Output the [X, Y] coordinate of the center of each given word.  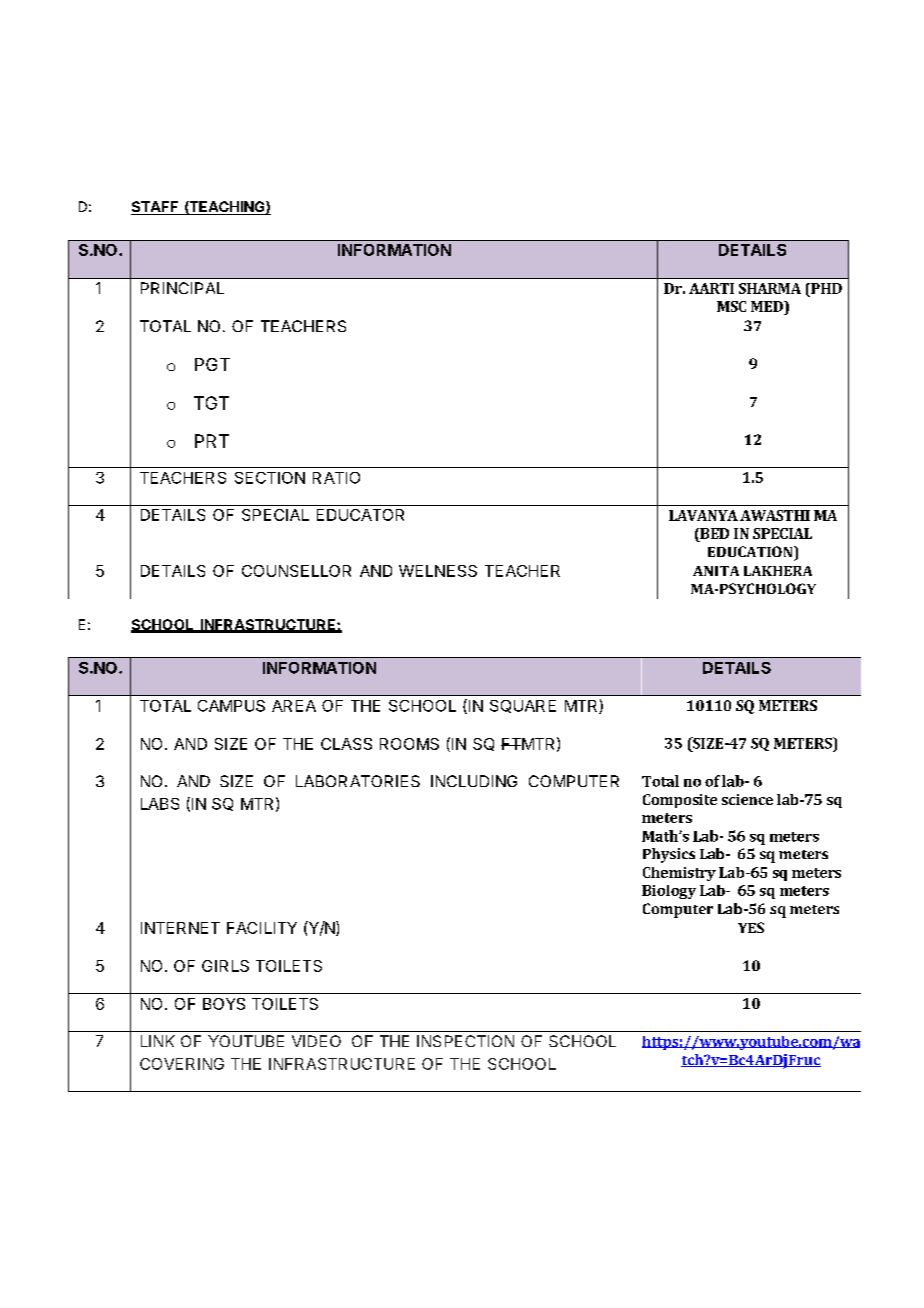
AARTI [711, 288]
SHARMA [770, 288]
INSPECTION [465, 1041]
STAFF [156, 208]
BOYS [224, 1004]
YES [751, 927]
